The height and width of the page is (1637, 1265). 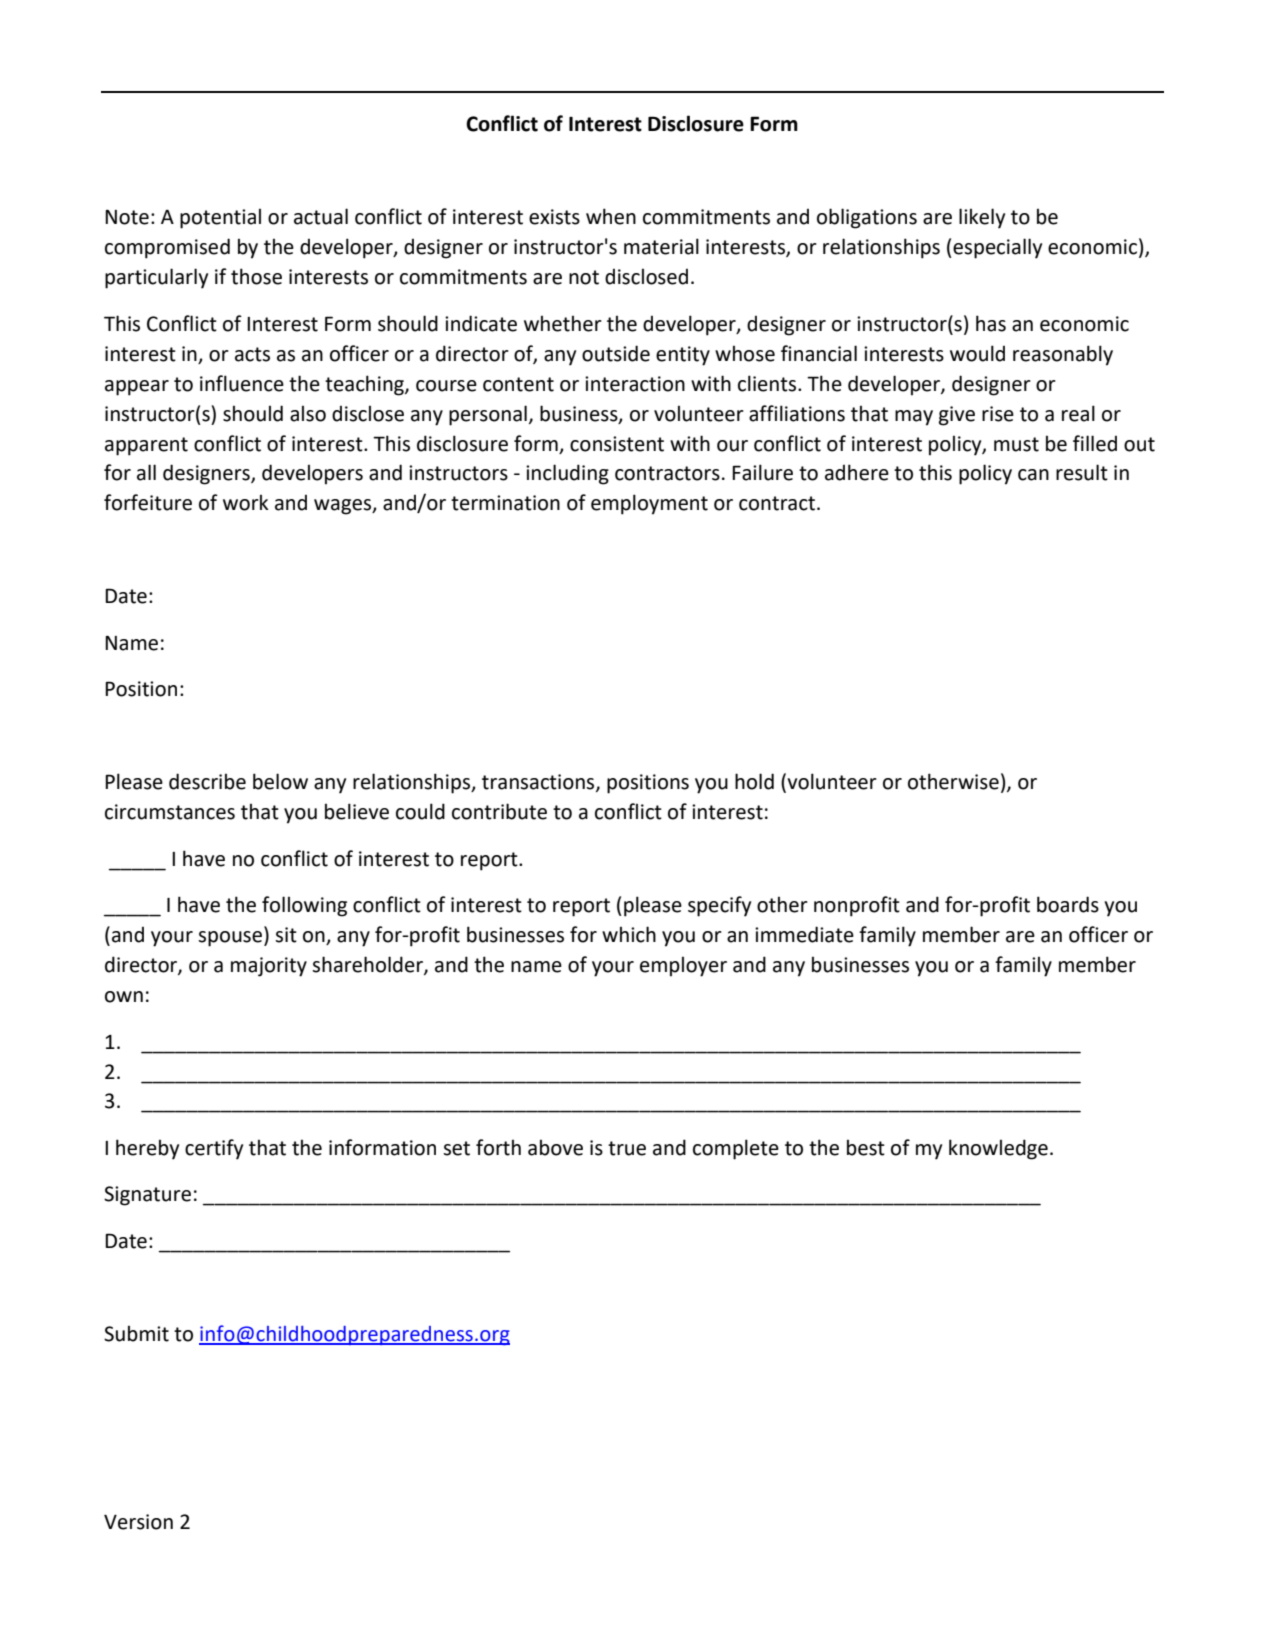 What do you see at coordinates (627, 1148) in the page?
I see `true` at bounding box center [627, 1148].
